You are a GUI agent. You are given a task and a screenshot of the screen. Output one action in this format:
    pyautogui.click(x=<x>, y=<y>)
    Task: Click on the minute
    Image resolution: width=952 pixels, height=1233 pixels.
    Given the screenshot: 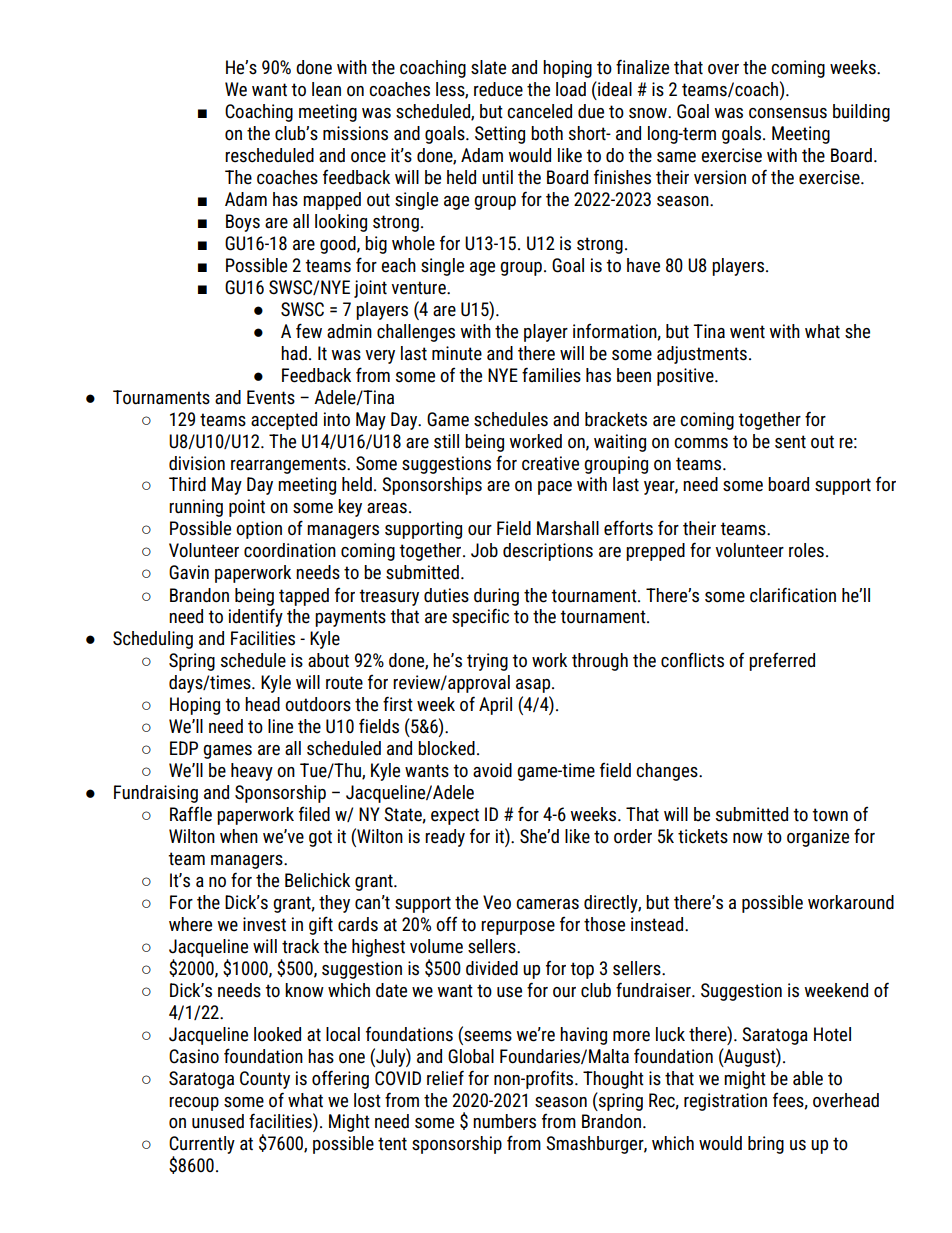 What is the action you would take?
    pyautogui.click(x=457, y=353)
